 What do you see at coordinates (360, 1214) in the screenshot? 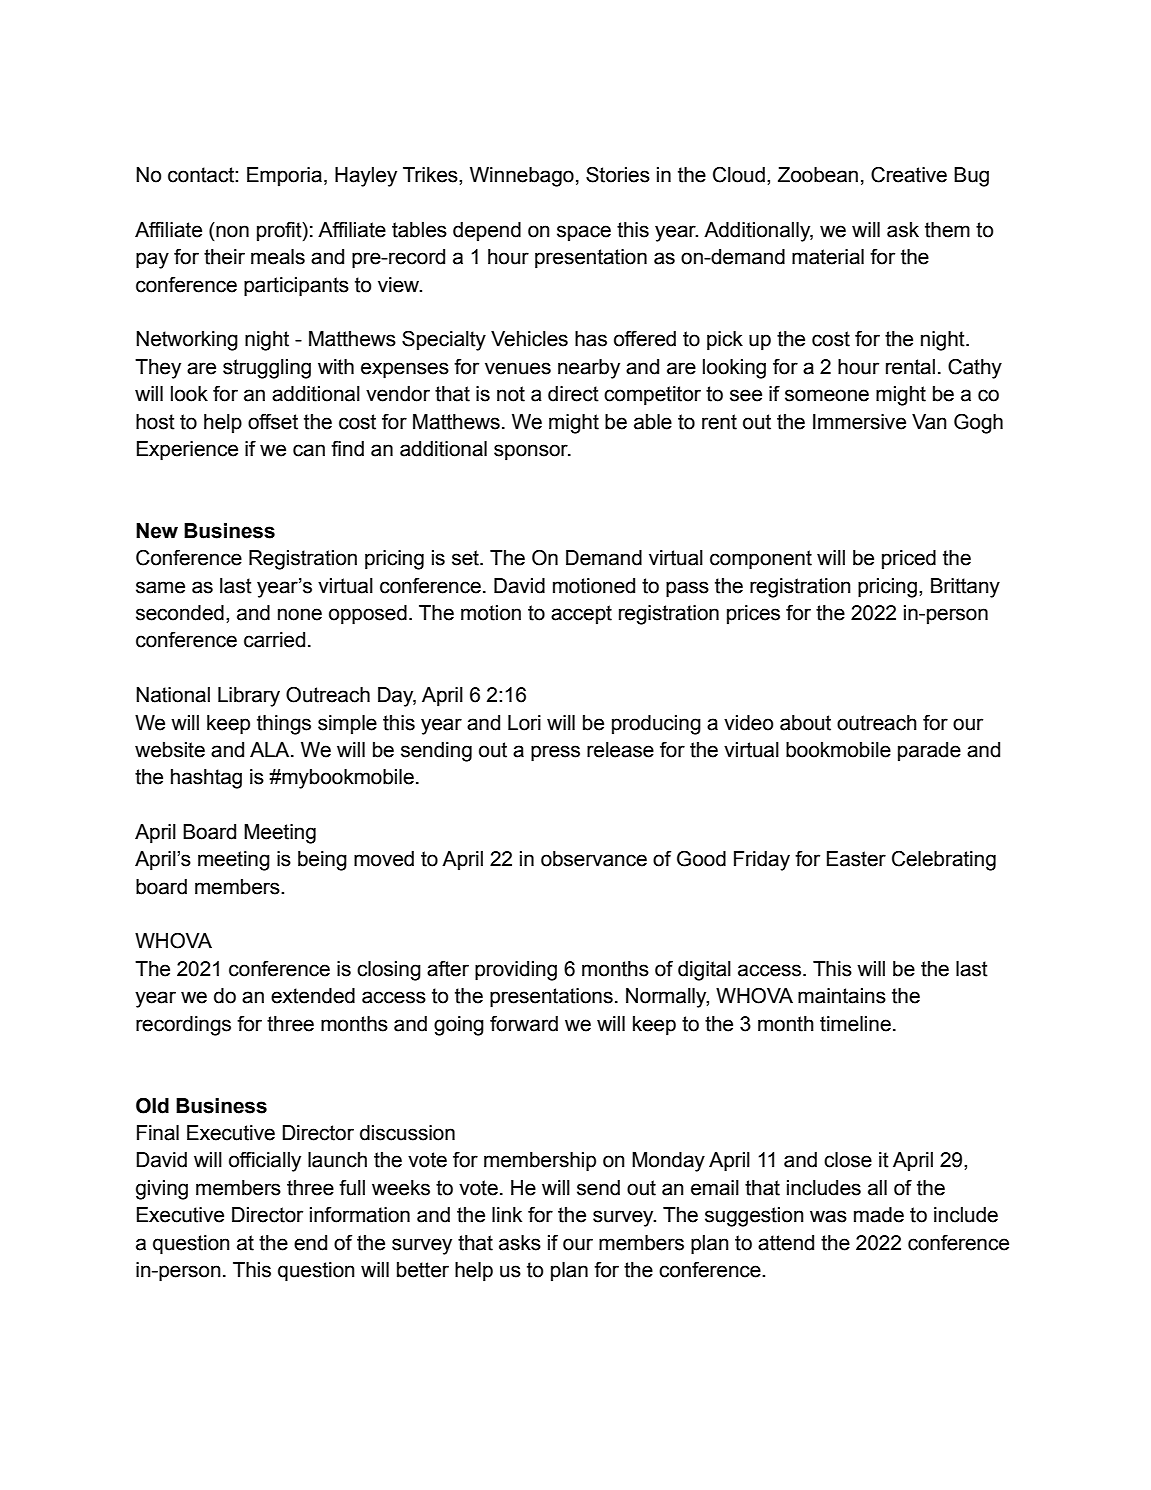
I see `information` at bounding box center [360, 1214].
